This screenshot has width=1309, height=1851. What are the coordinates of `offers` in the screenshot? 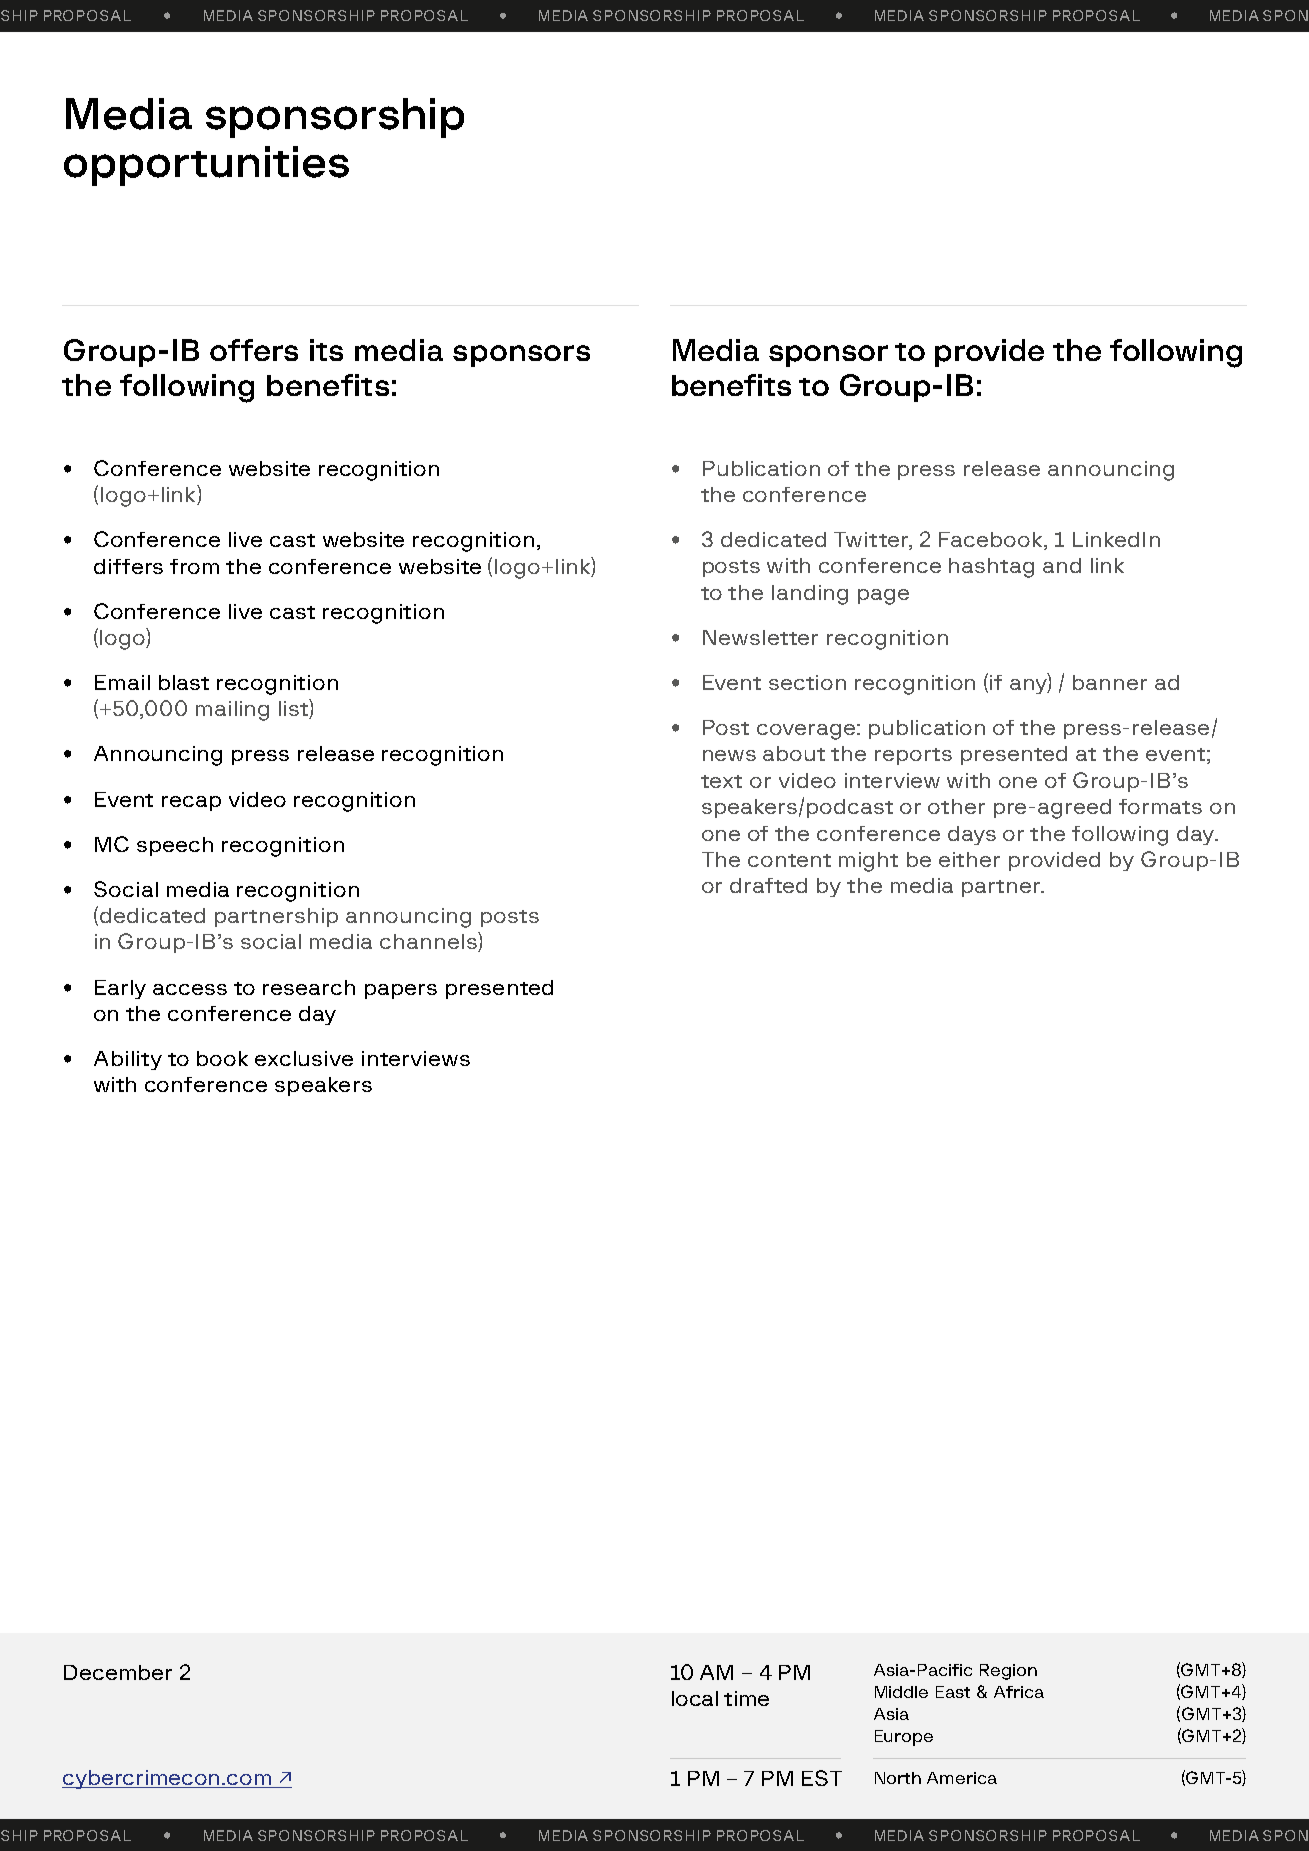 It's located at (254, 350).
